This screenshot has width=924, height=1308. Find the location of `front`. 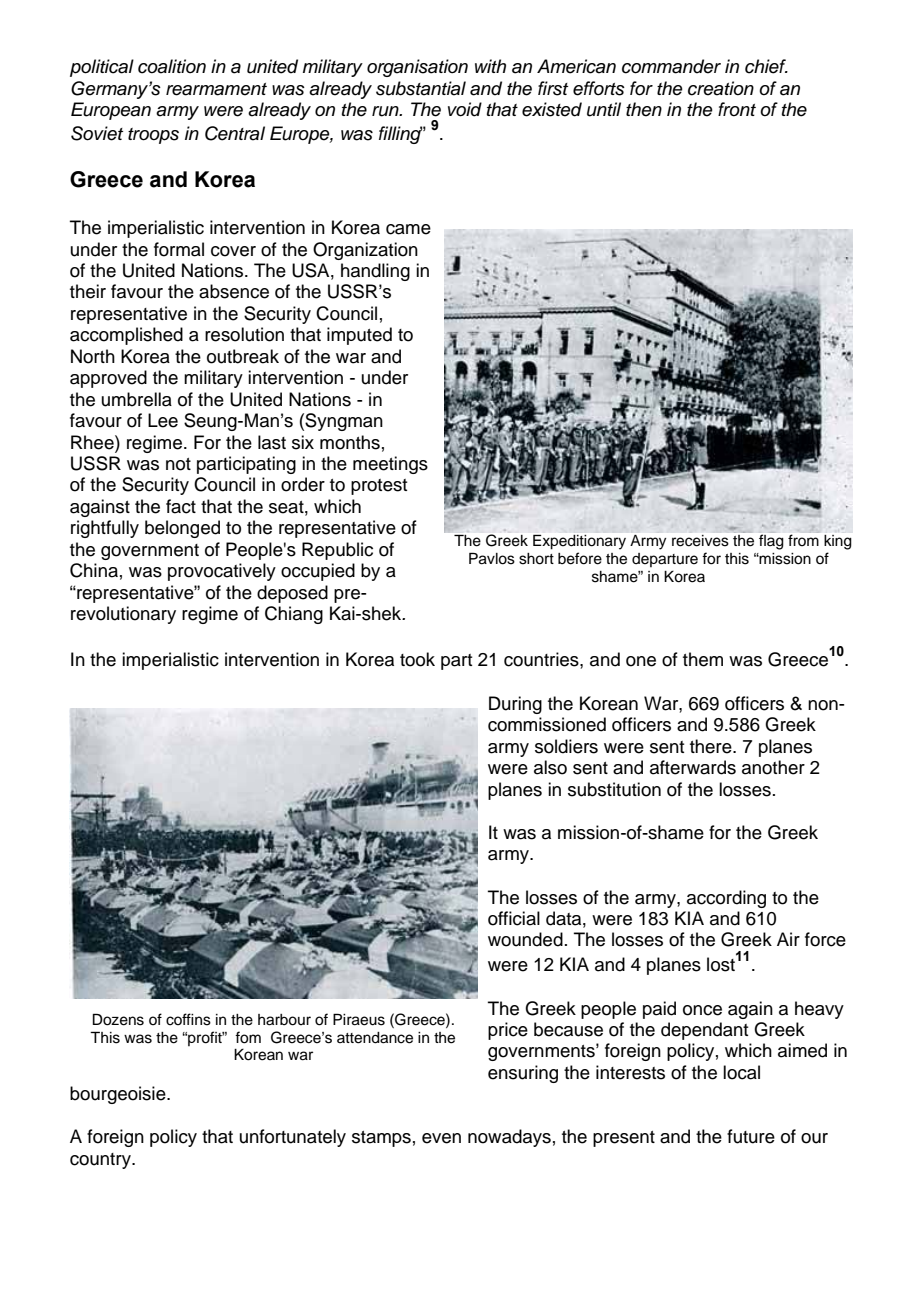

front is located at coordinates (737, 109).
